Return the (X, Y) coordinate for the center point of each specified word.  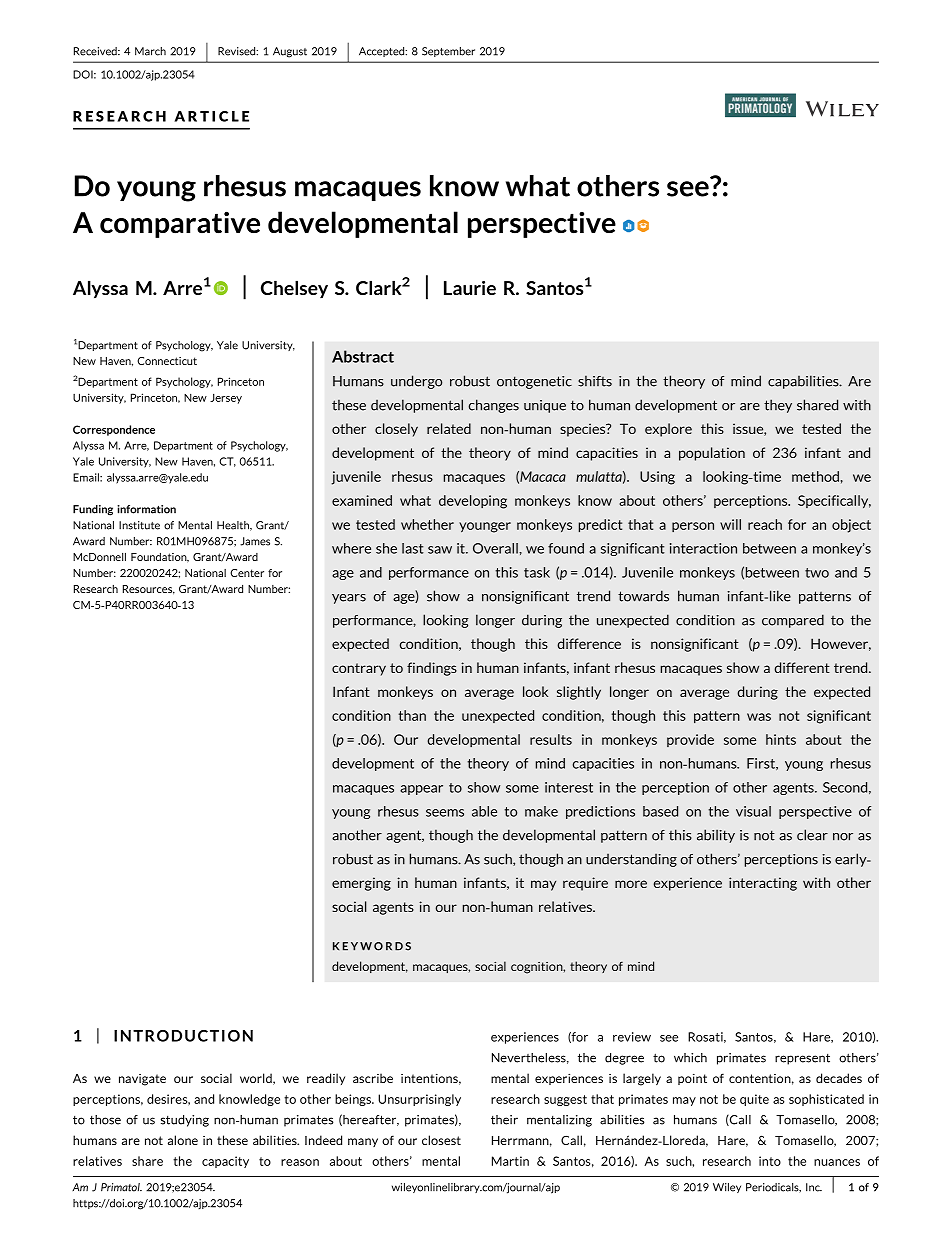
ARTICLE (211, 116)
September (448, 52)
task (537, 572)
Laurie (470, 288)
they (778, 406)
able (484, 811)
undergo (416, 382)
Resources (149, 590)
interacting (763, 884)
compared (793, 621)
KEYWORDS (372, 946)
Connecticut (167, 361)
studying (185, 1121)
